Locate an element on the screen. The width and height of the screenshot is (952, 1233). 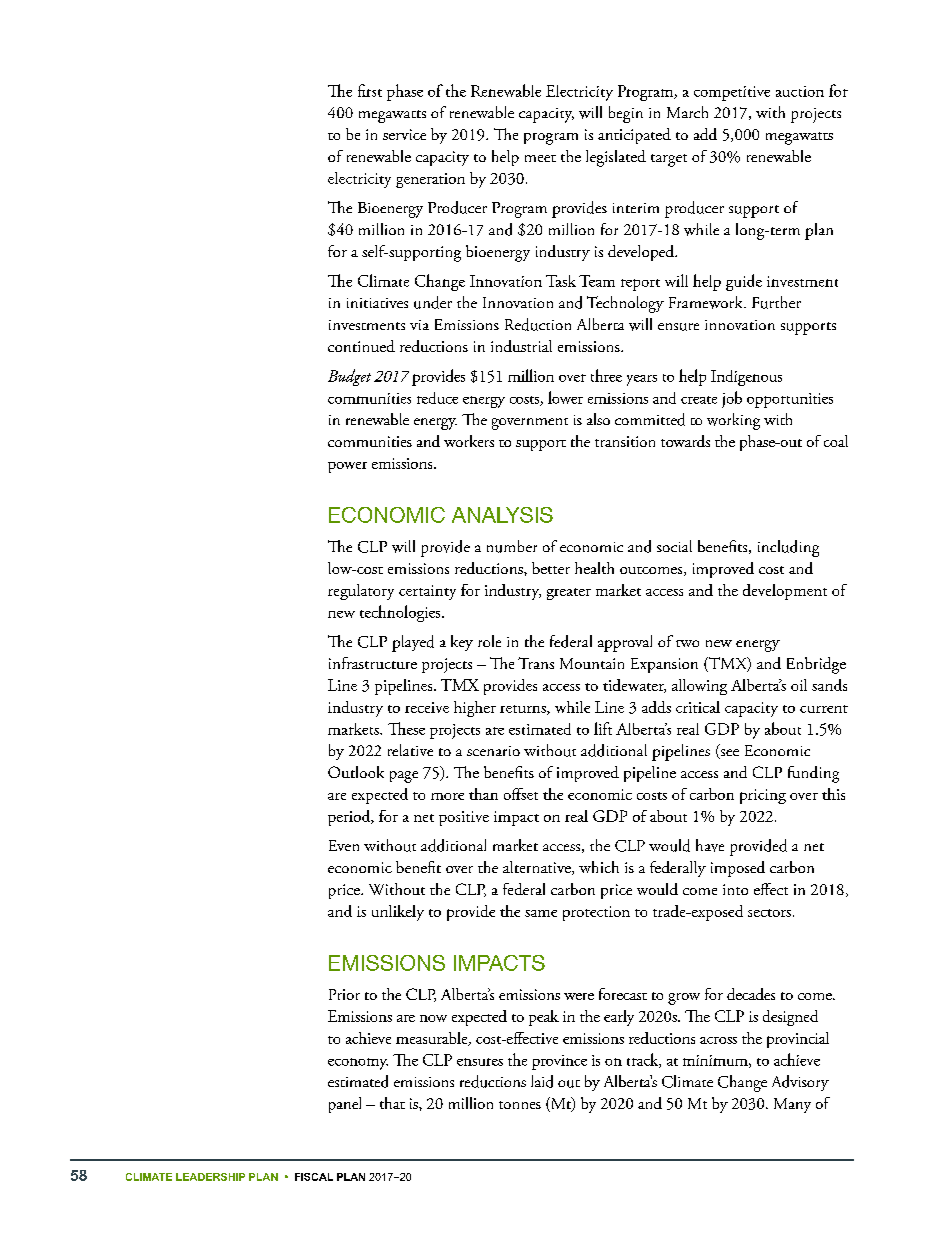
development is located at coordinates (785, 592).
